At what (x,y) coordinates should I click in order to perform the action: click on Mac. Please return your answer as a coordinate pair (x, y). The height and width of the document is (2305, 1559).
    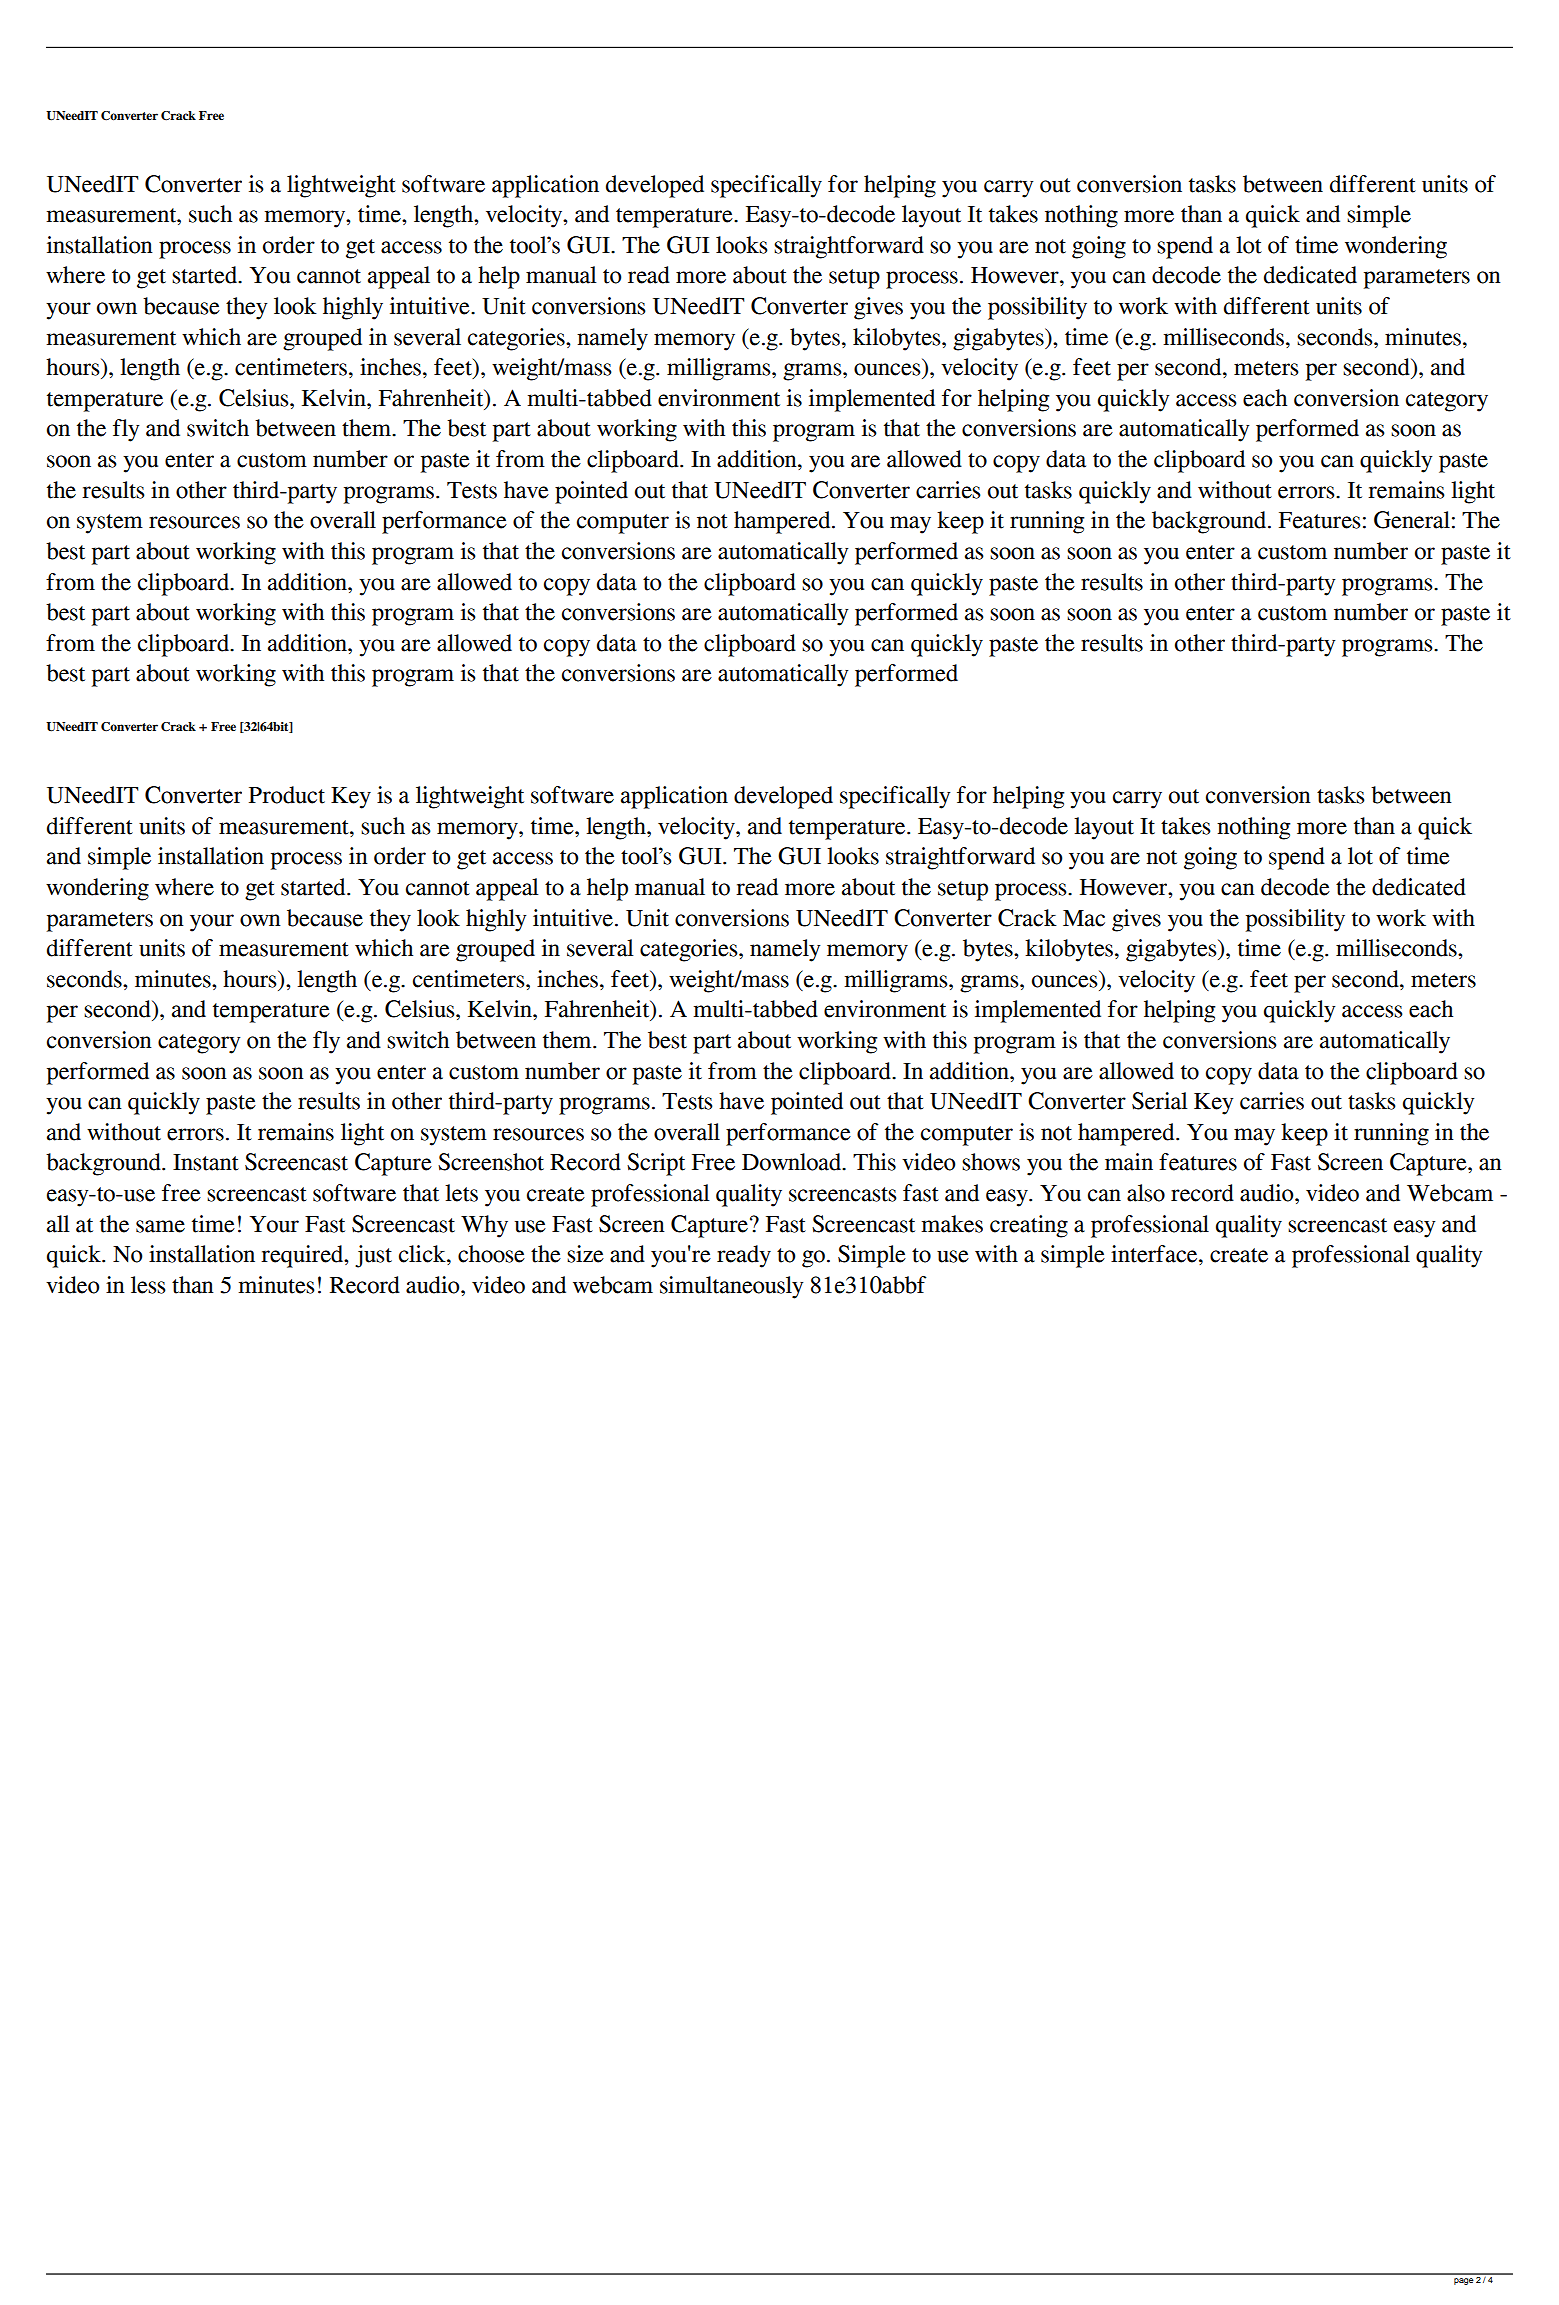
    Looking at the image, I should click on (1084, 918).
